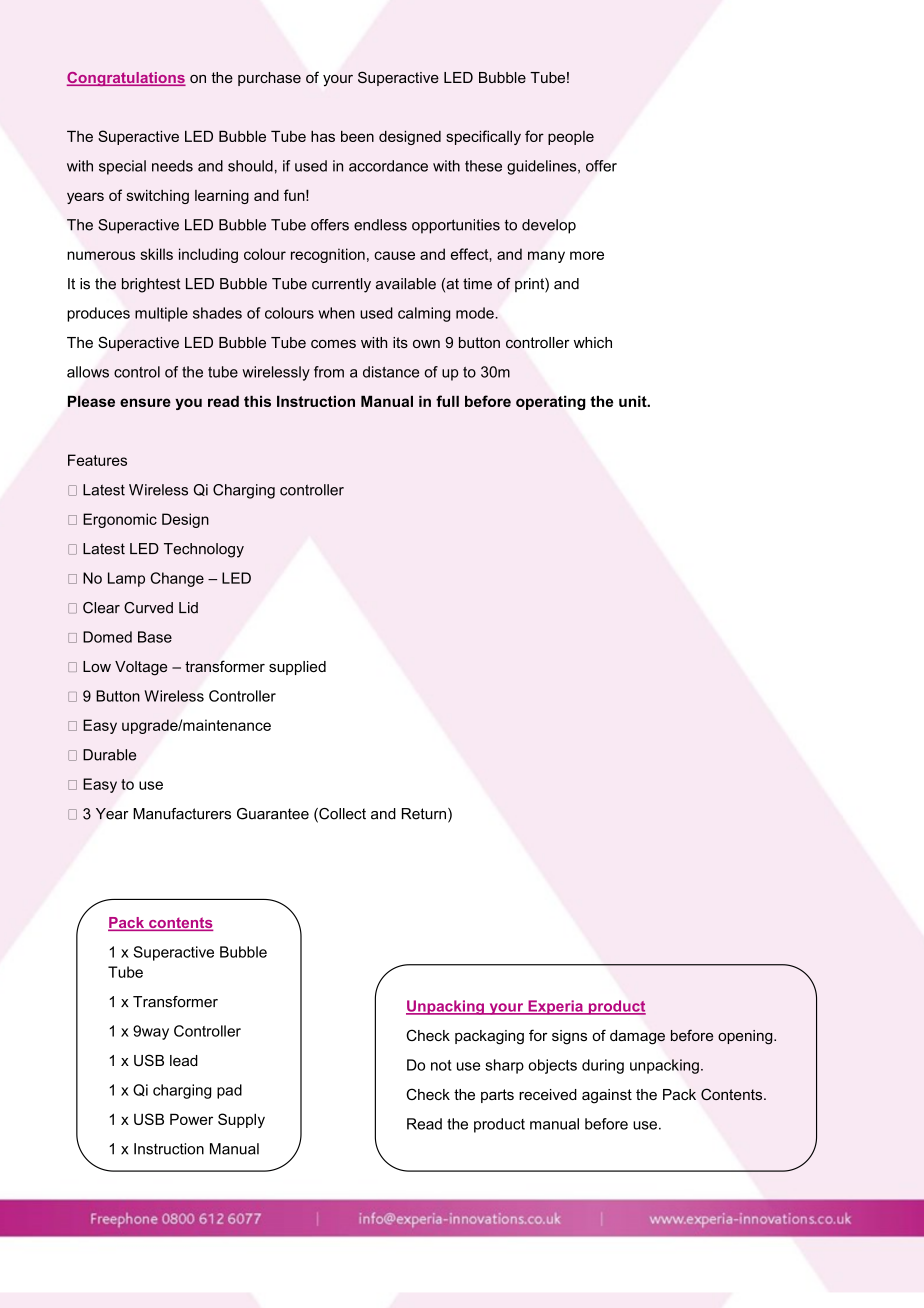 This image has width=924, height=1308. I want to click on which, so click(593, 342).
